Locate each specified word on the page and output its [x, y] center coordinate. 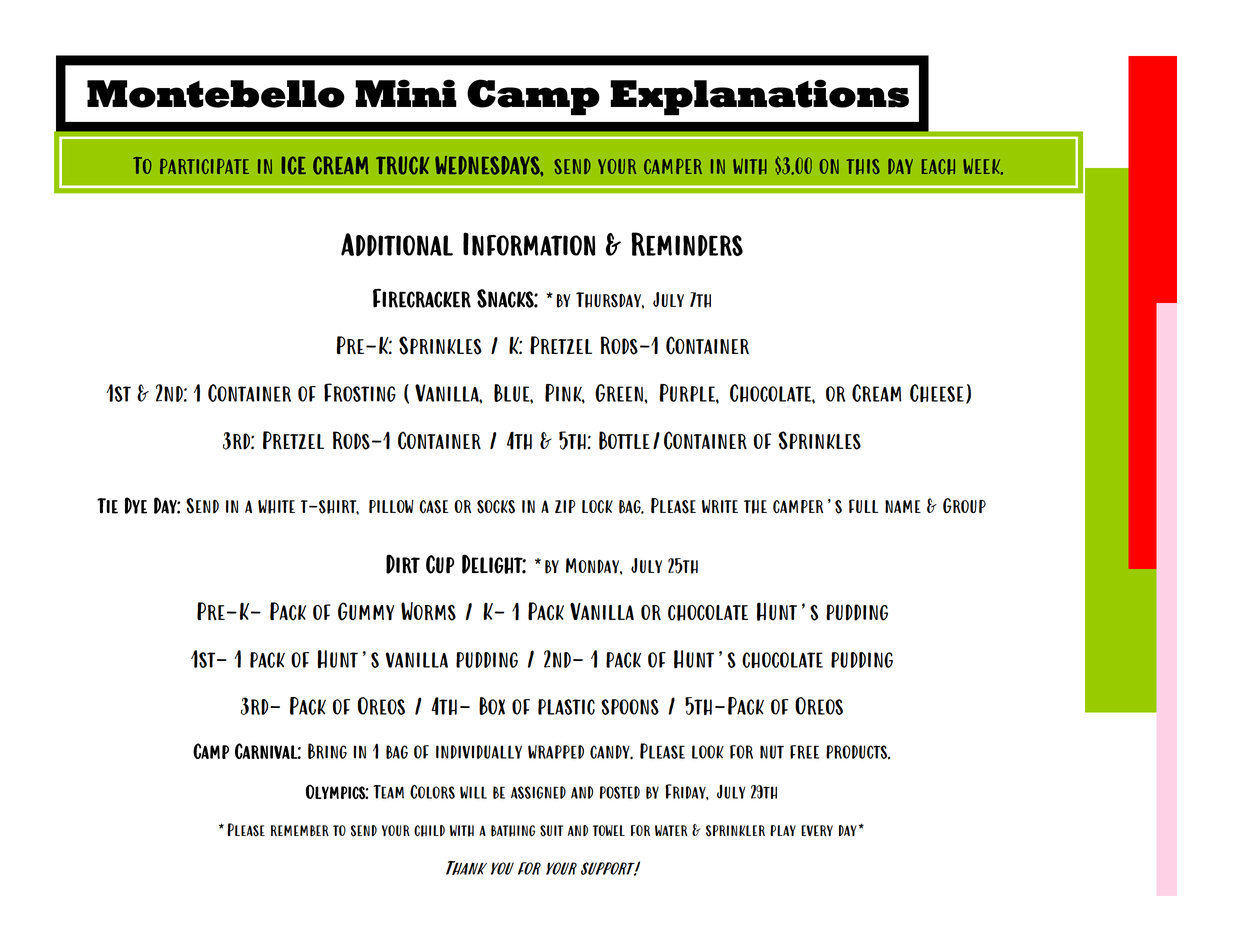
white [276, 506]
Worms [428, 611]
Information [529, 244]
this [863, 167]
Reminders [687, 244]
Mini [406, 93]
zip [565, 506]
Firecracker [422, 298]
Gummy [366, 611]
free [804, 752]
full [863, 506]
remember [300, 831]
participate [204, 166]
